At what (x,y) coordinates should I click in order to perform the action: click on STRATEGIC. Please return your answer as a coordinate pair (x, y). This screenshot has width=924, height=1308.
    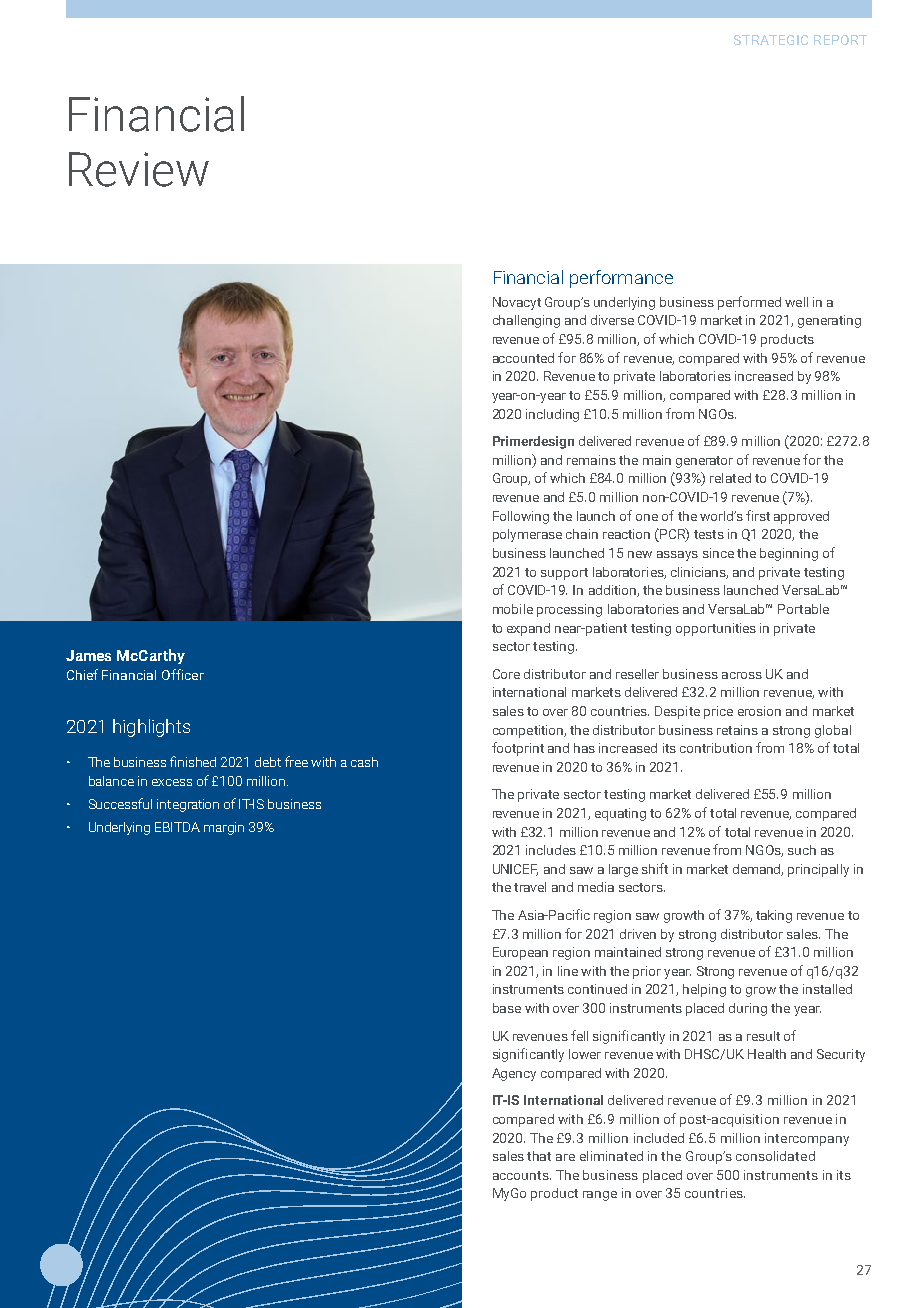
    Looking at the image, I should click on (771, 40).
